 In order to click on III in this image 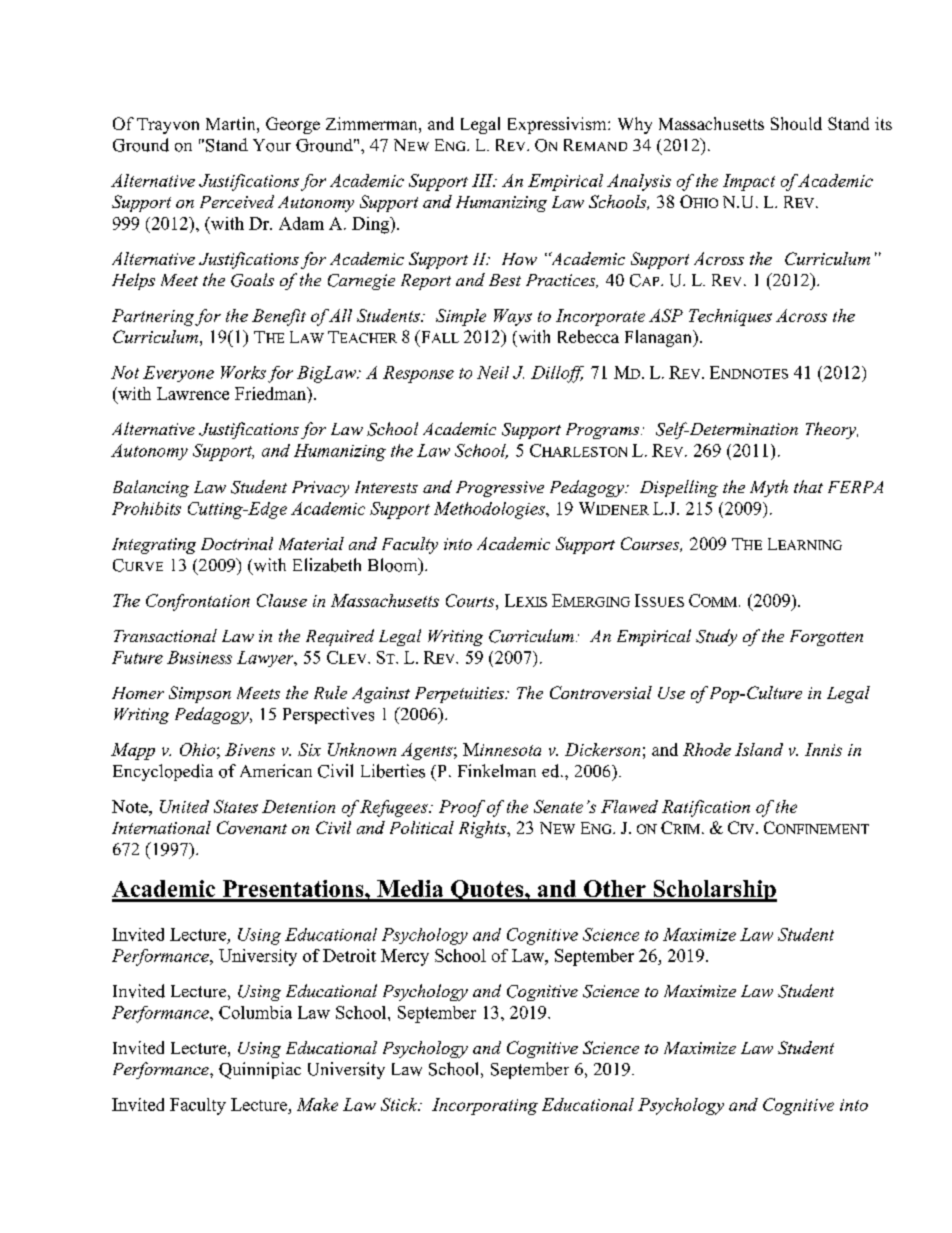, I will do `click(483, 180)`.
